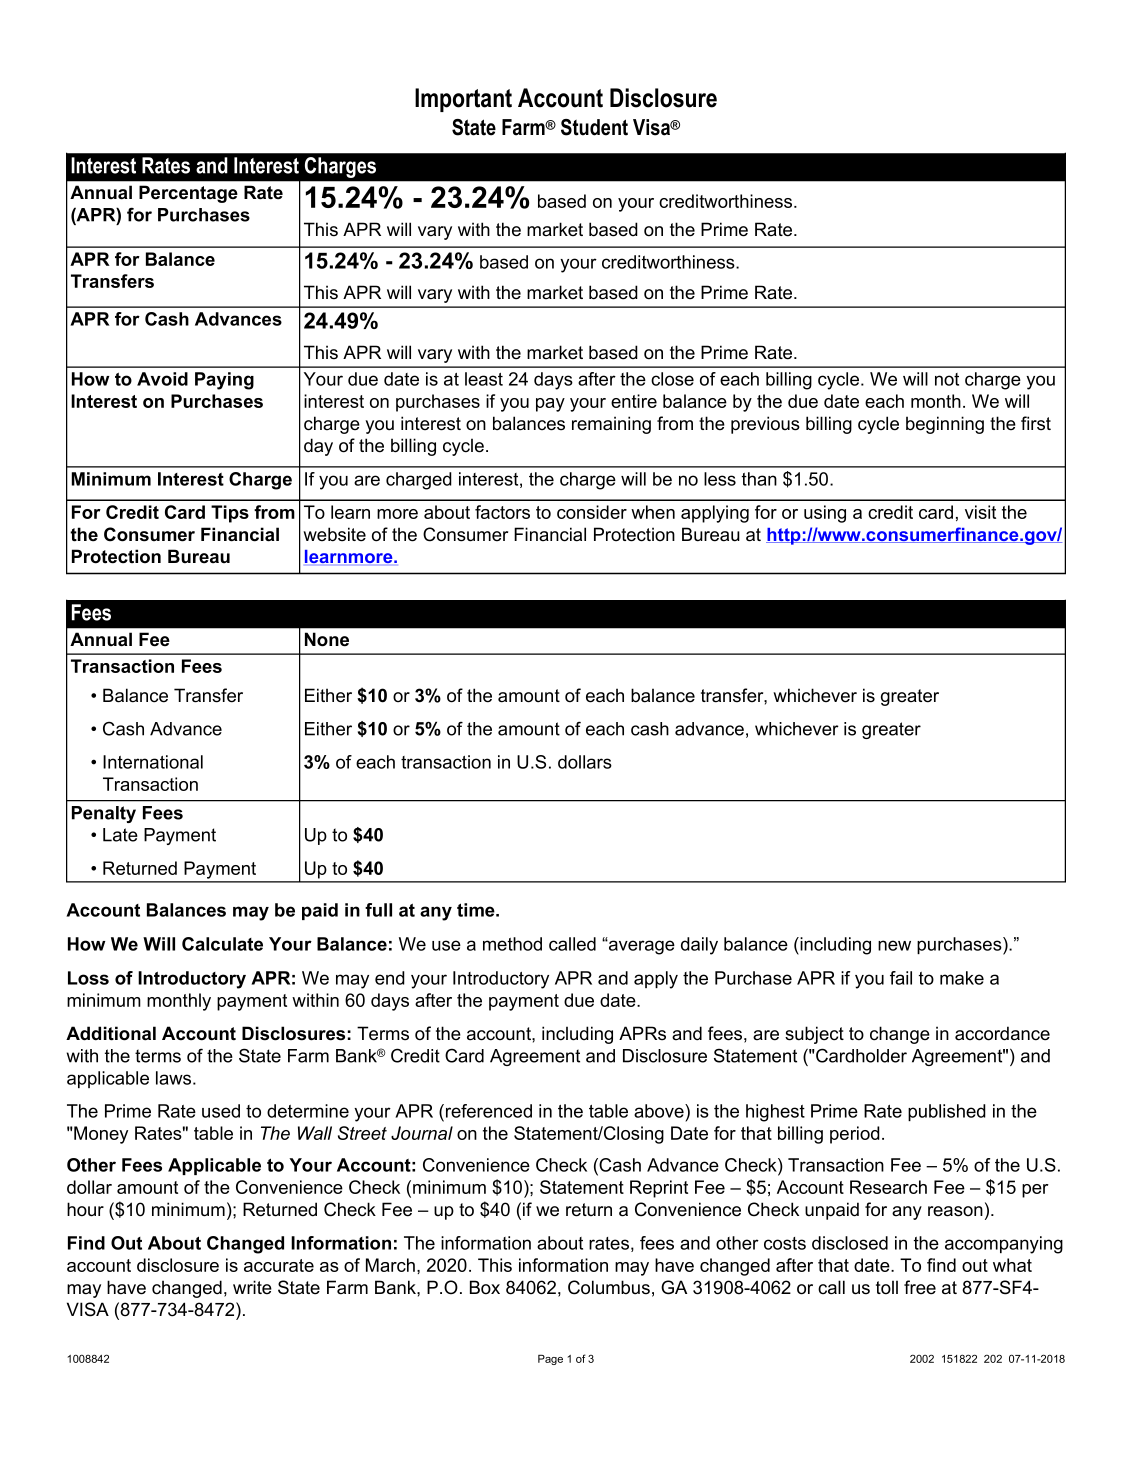 The height and width of the screenshot is (1465, 1132). I want to click on Percentage, so click(188, 194).
